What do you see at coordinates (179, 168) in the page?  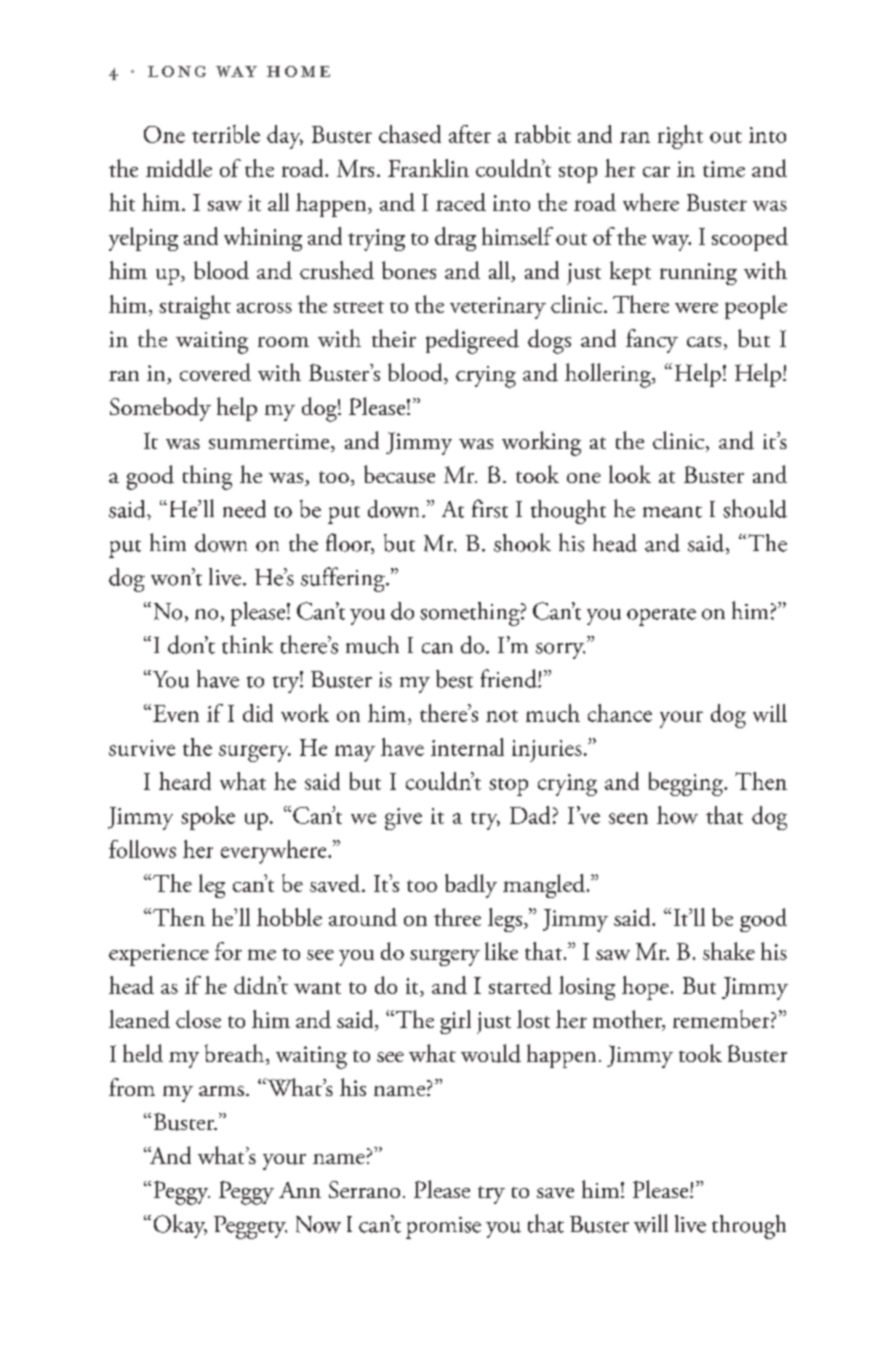 I see `middle` at bounding box center [179, 168].
